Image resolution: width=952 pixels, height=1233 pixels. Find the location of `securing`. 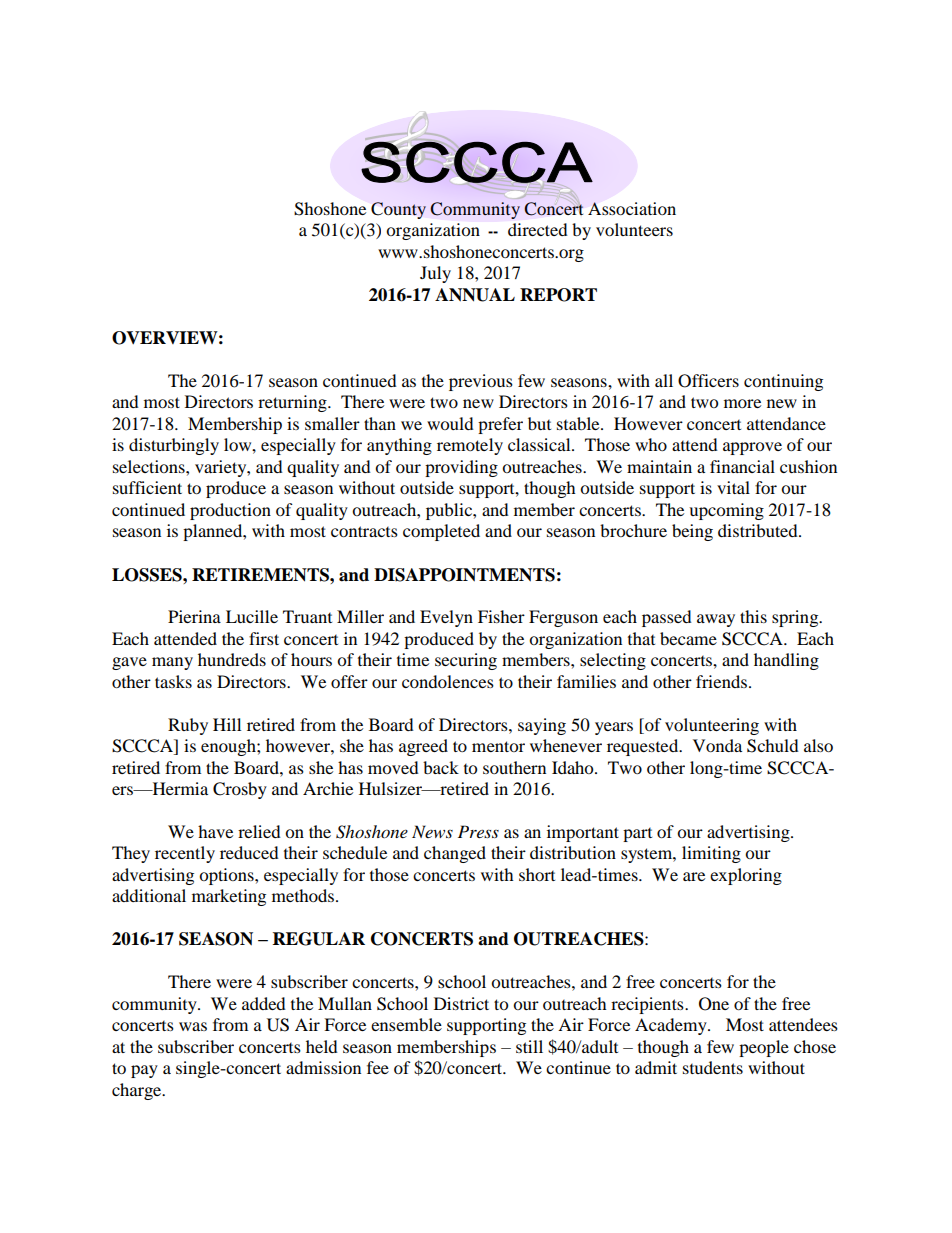

securing is located at coordinates (466, 661).
